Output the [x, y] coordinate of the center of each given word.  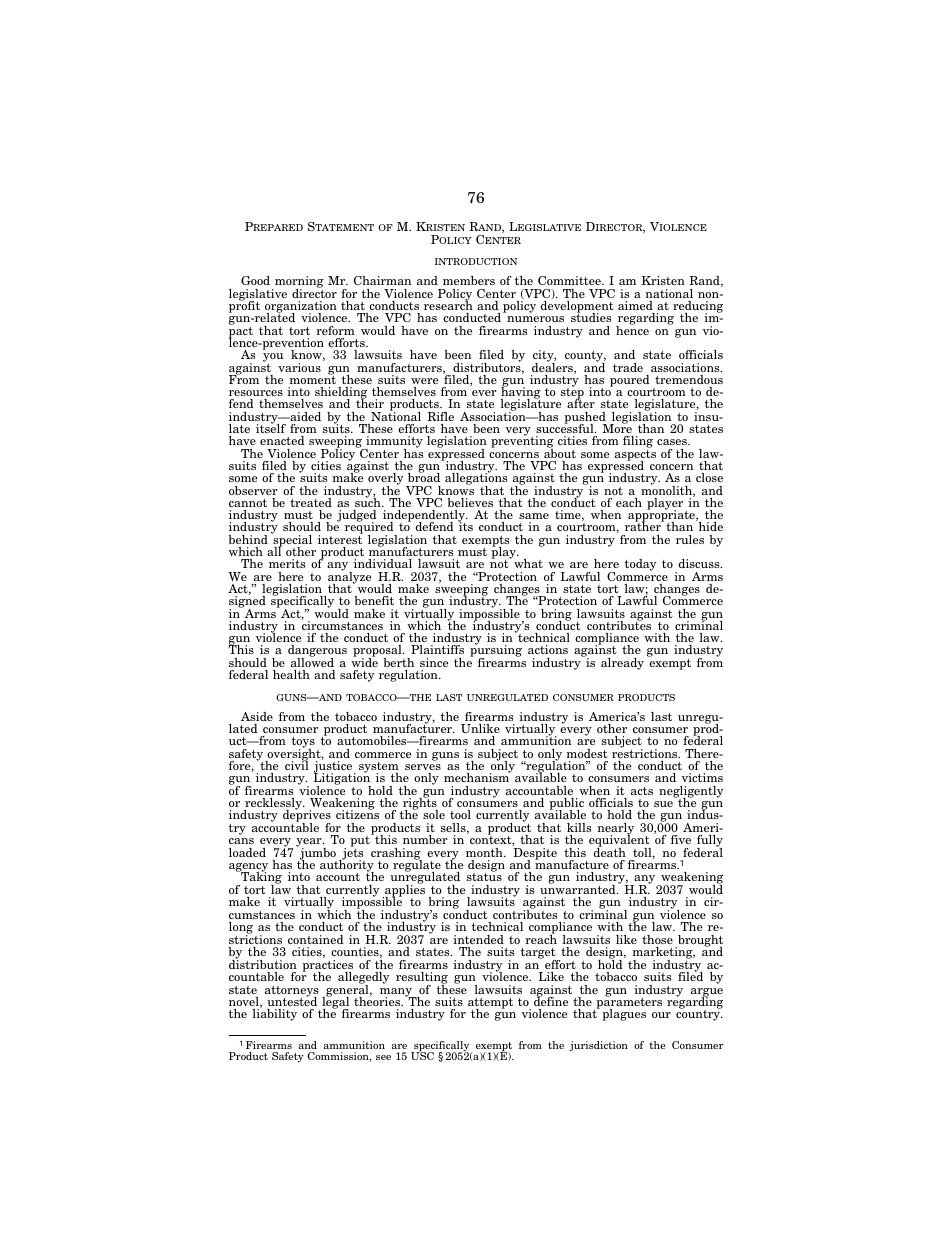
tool [460, 814]
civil [297, 764]
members [469, 280]
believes [470, 502]
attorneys [291, 992]
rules [690, 539]
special [291, 541]
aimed [635, 305]
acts [642, 791]
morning [298, 283]
